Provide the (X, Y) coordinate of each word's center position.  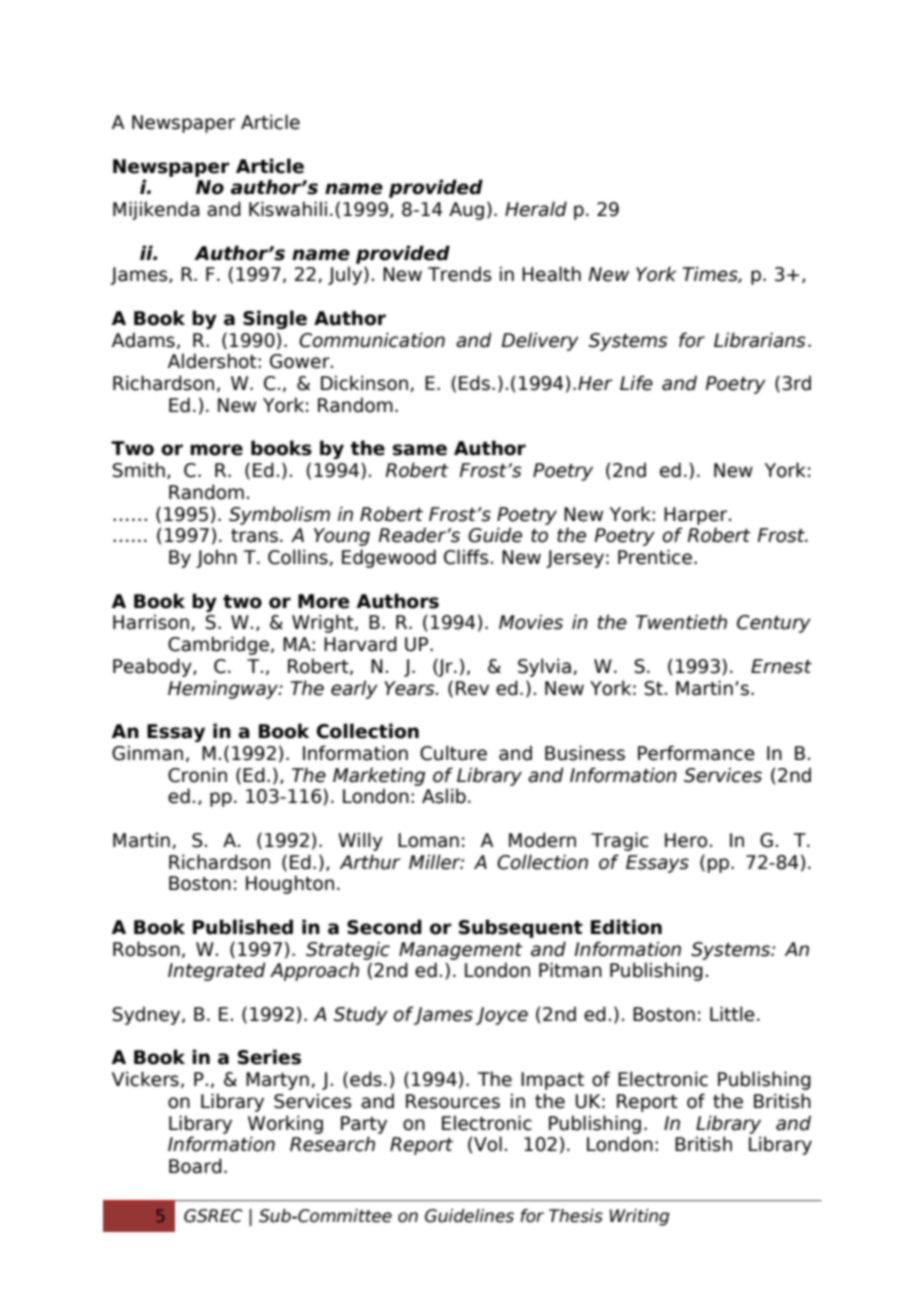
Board (195, 1166)
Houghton (290, 884)
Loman (428, 840)
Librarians (760, 340)
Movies (531, 622)
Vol (488, 1144)
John (216, 558)
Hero (686, 840)
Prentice (655, 557)
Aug (466, 211)
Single (275, 319)
